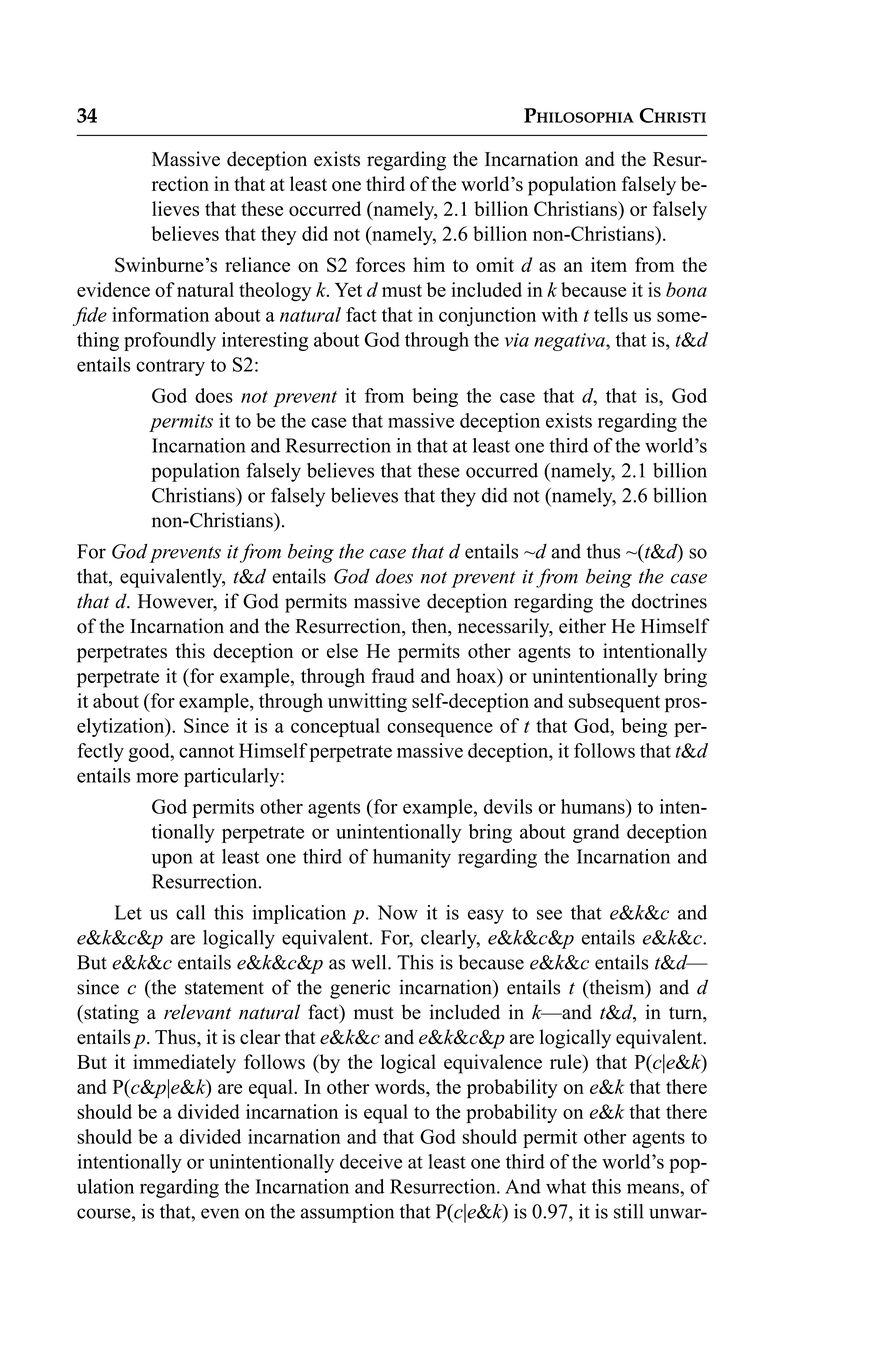 The image size is (896, 1345). What do you see at coordinates (614, 703) in the screenshot?
I see `subsequent` at bounding box center [614, 703].
